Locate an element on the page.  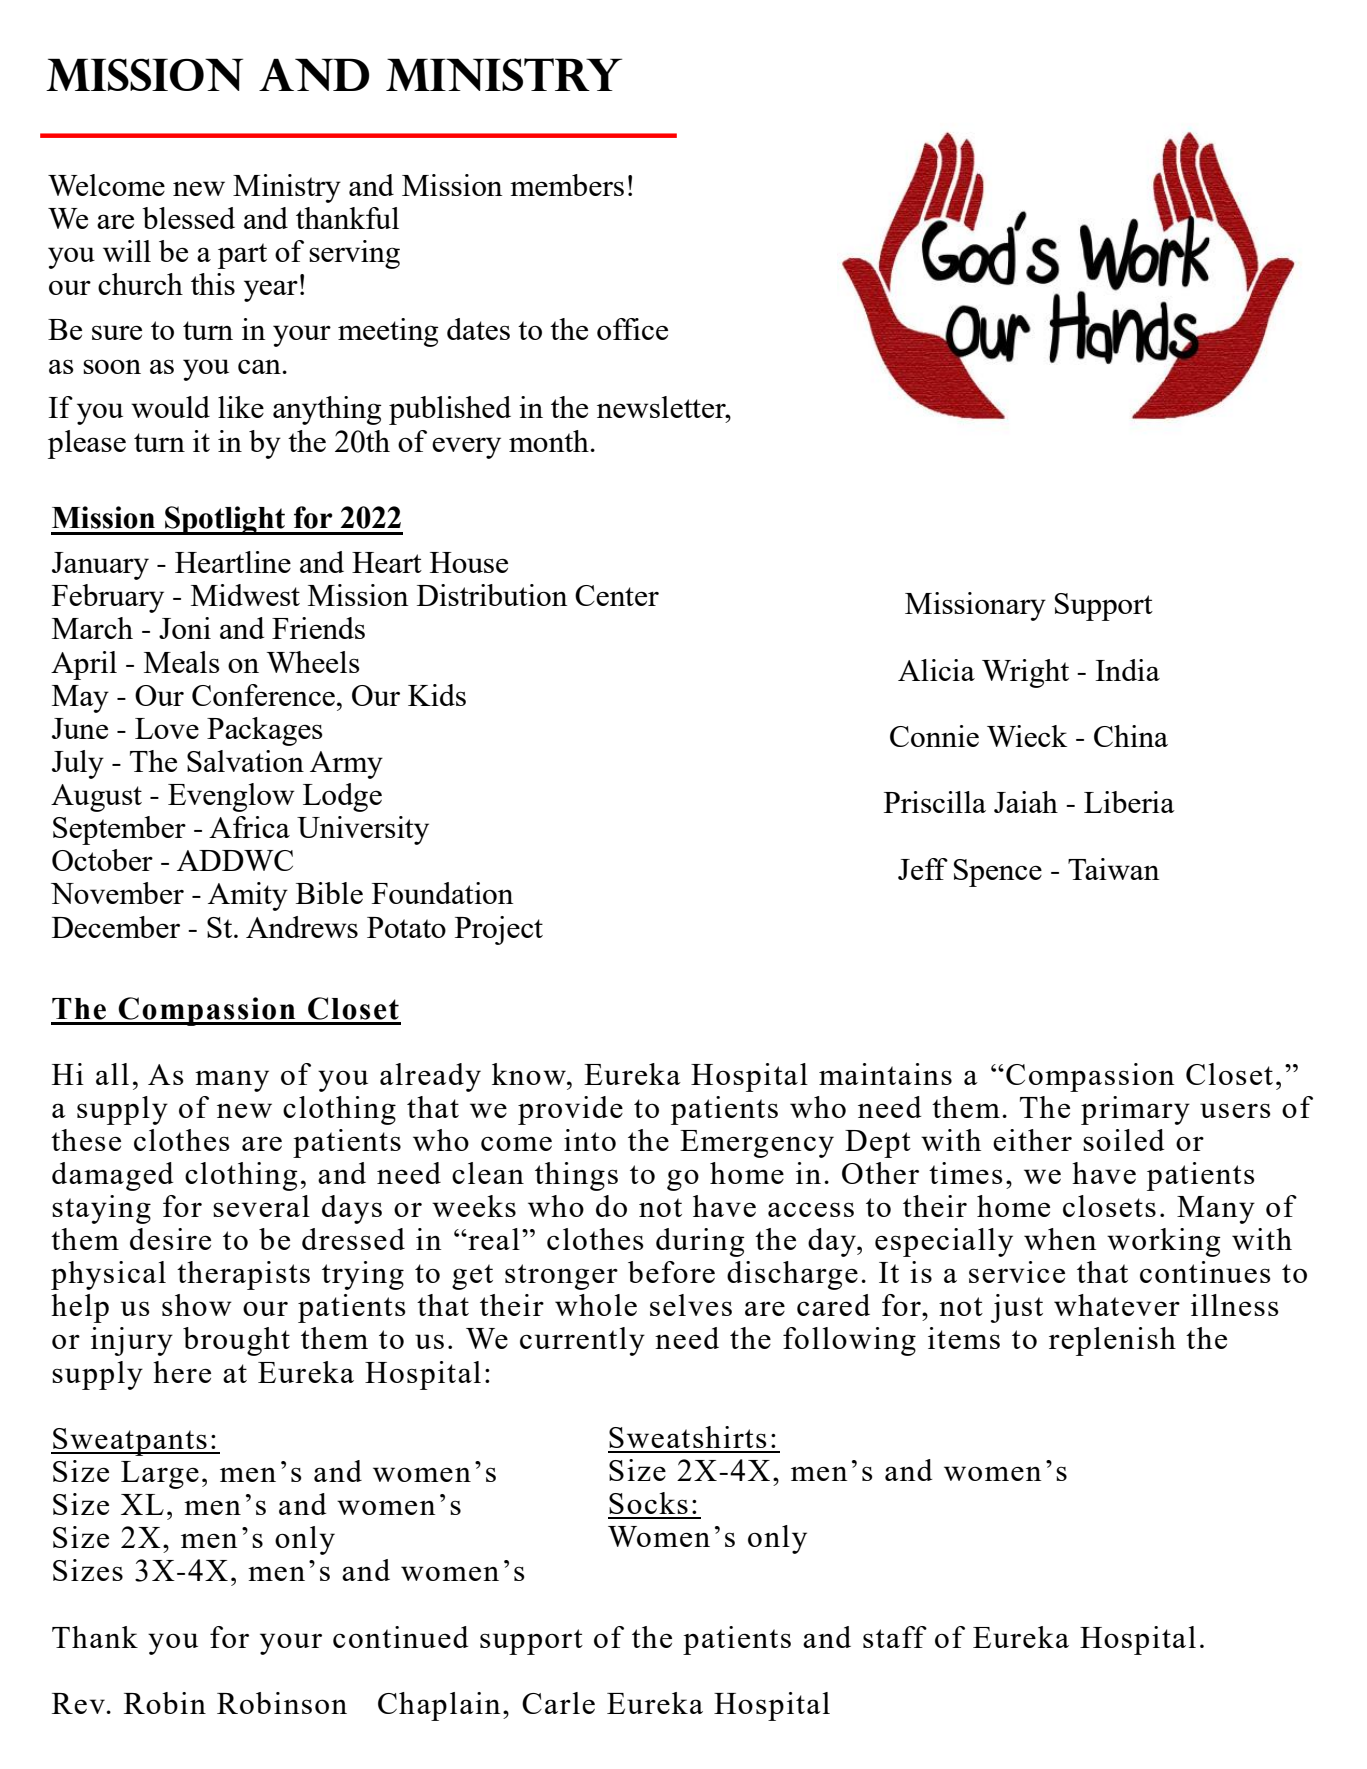
selves is located at coordinates (691, 1305).
